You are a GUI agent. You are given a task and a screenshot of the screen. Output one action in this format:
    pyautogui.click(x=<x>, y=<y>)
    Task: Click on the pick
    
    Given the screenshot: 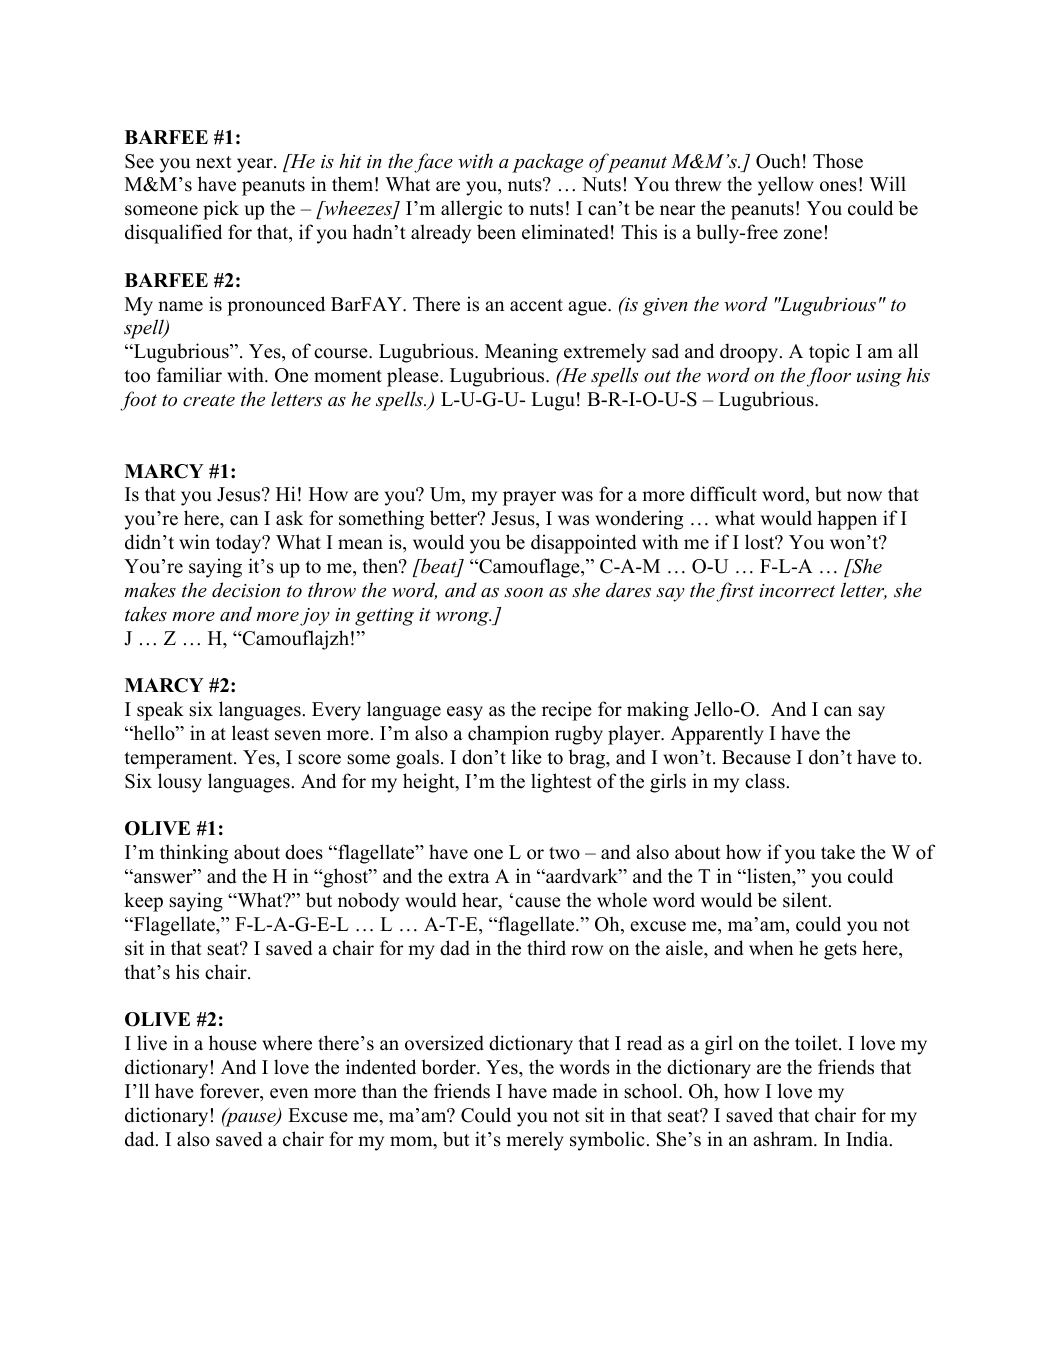 What is the action you would take?
    pyautogui.click(x=221, y=210)
